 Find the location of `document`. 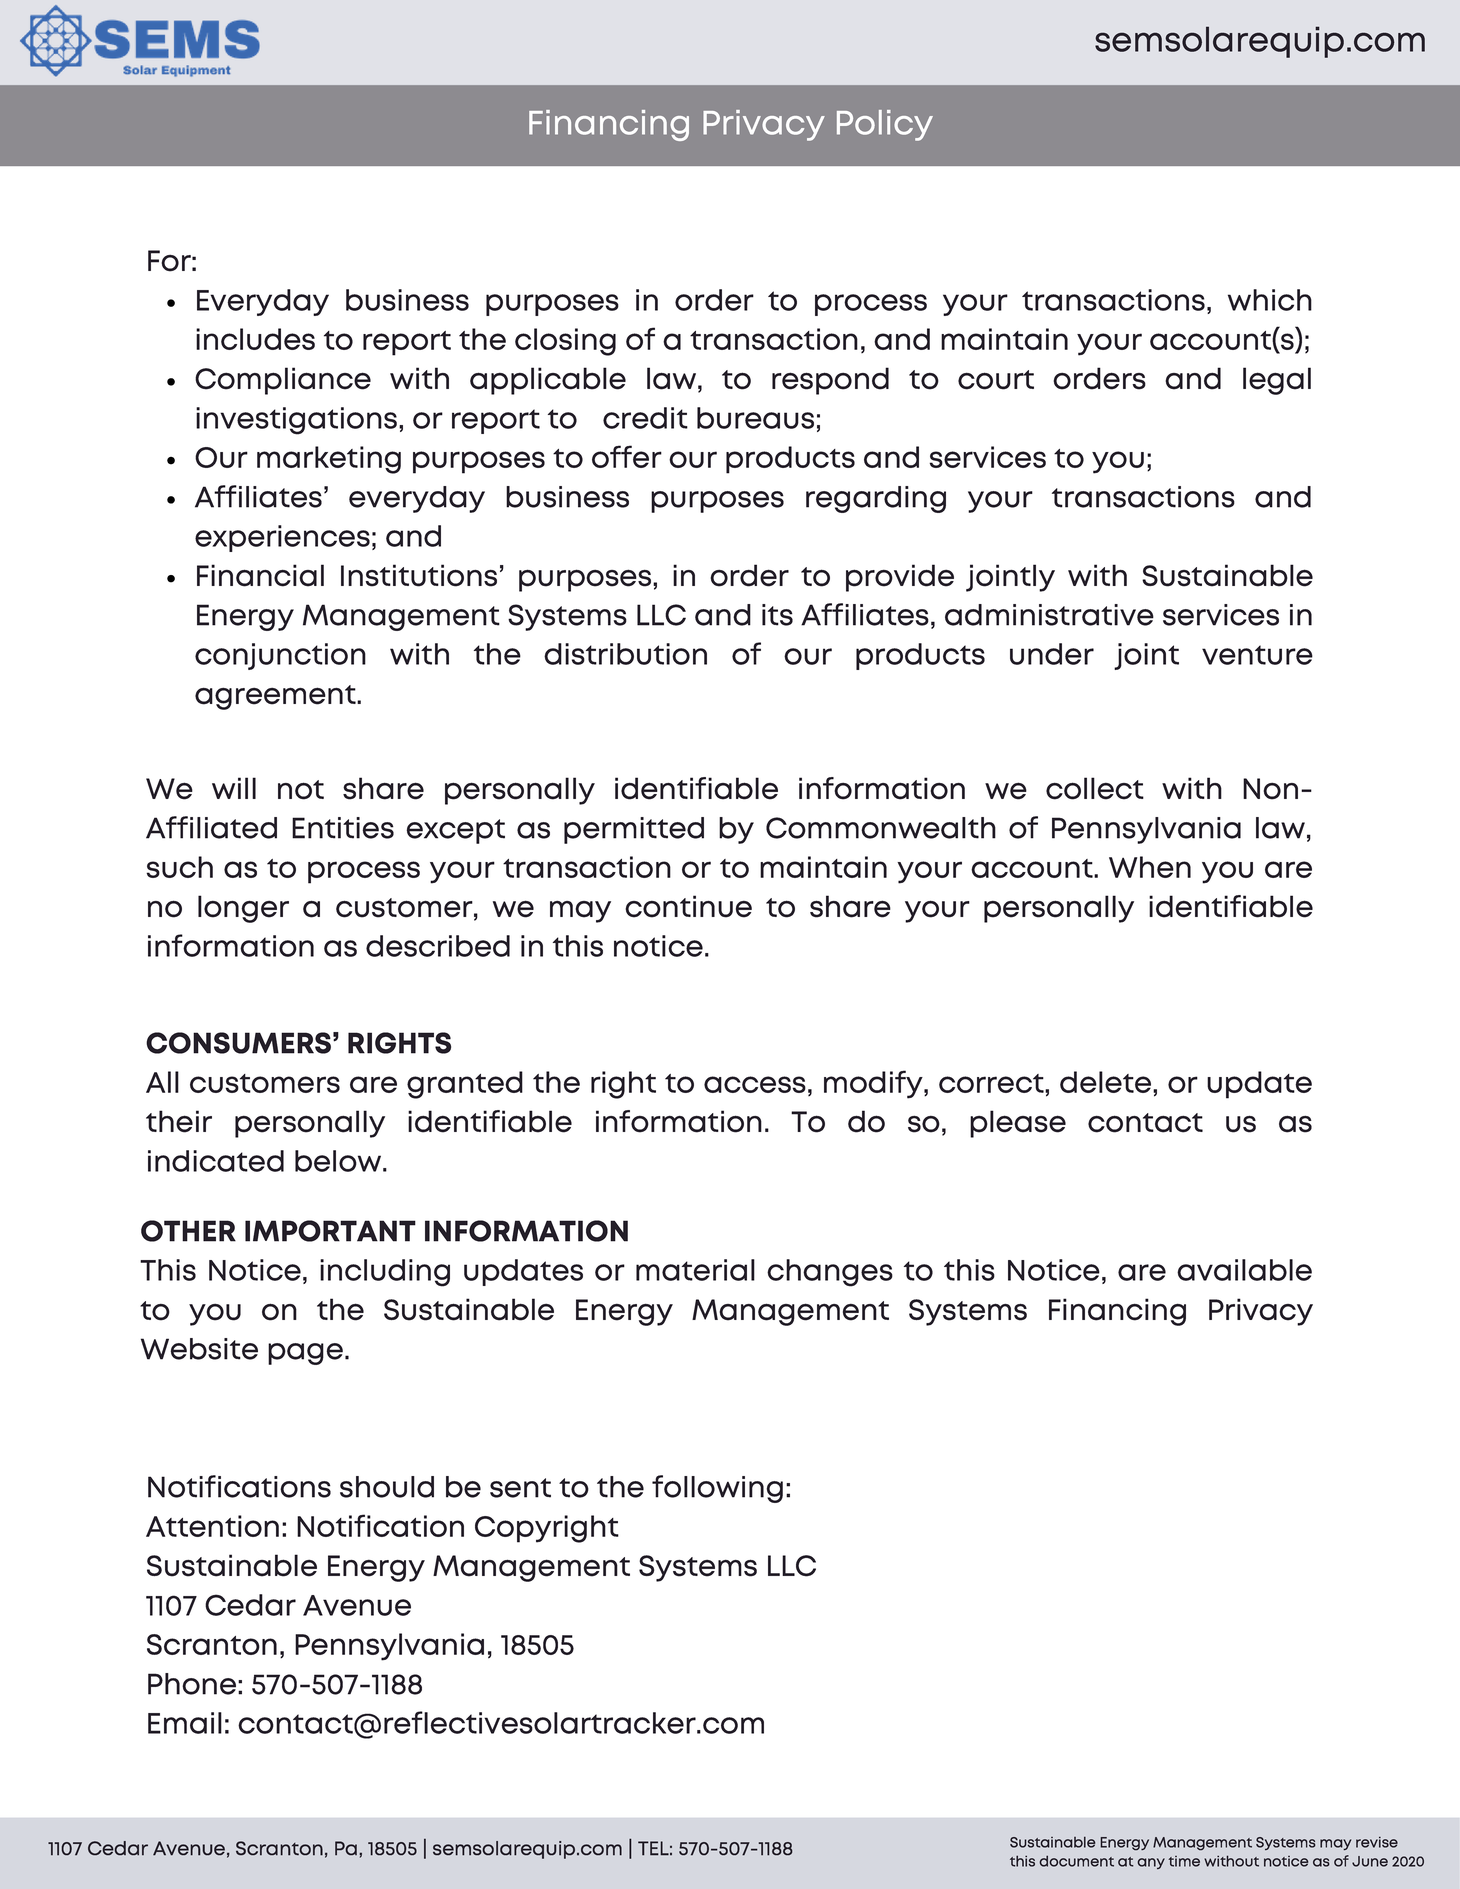

document is located at coordinates (1076, 1861).
